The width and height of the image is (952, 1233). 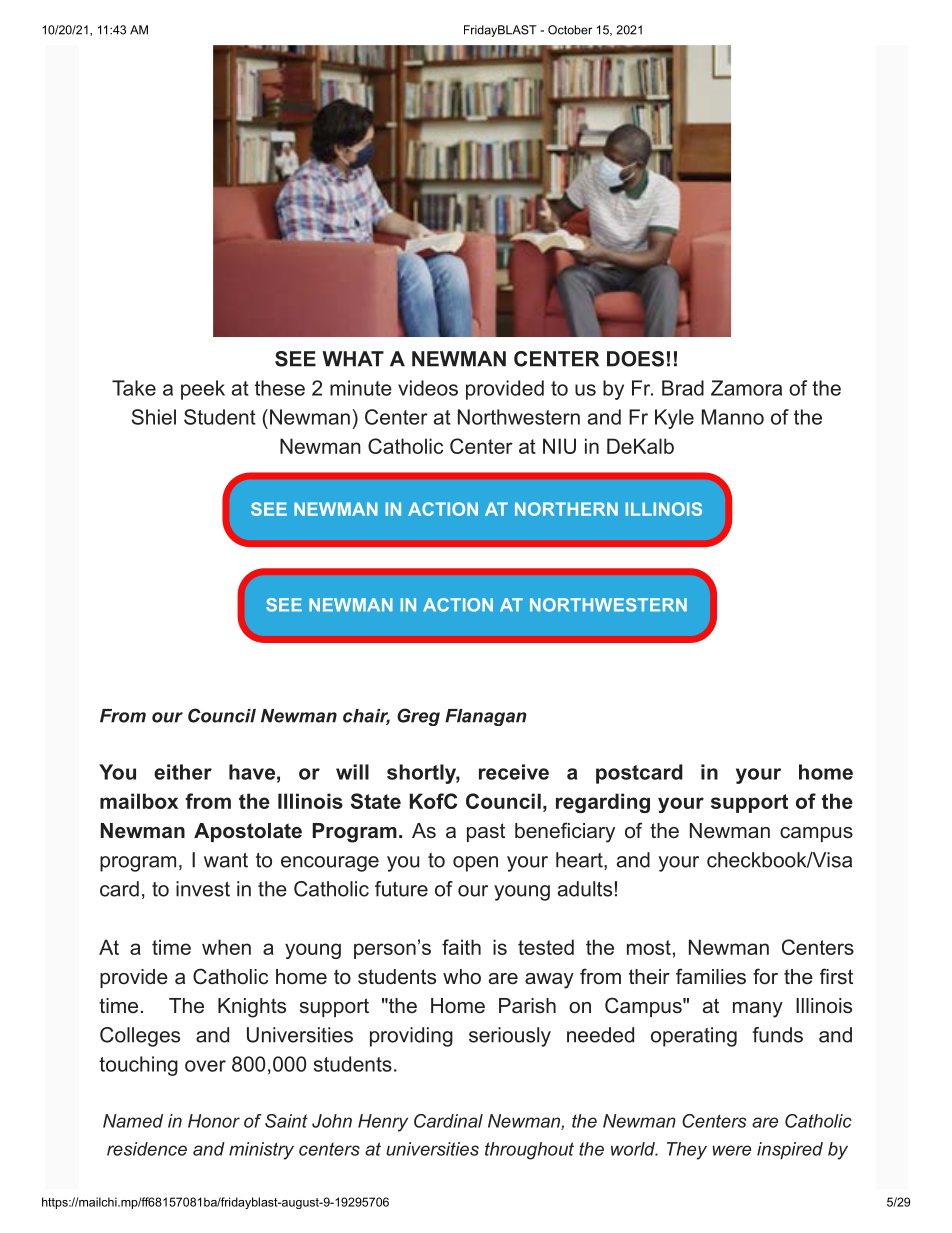 I want to click on peek, so click(x=203, y=390).
